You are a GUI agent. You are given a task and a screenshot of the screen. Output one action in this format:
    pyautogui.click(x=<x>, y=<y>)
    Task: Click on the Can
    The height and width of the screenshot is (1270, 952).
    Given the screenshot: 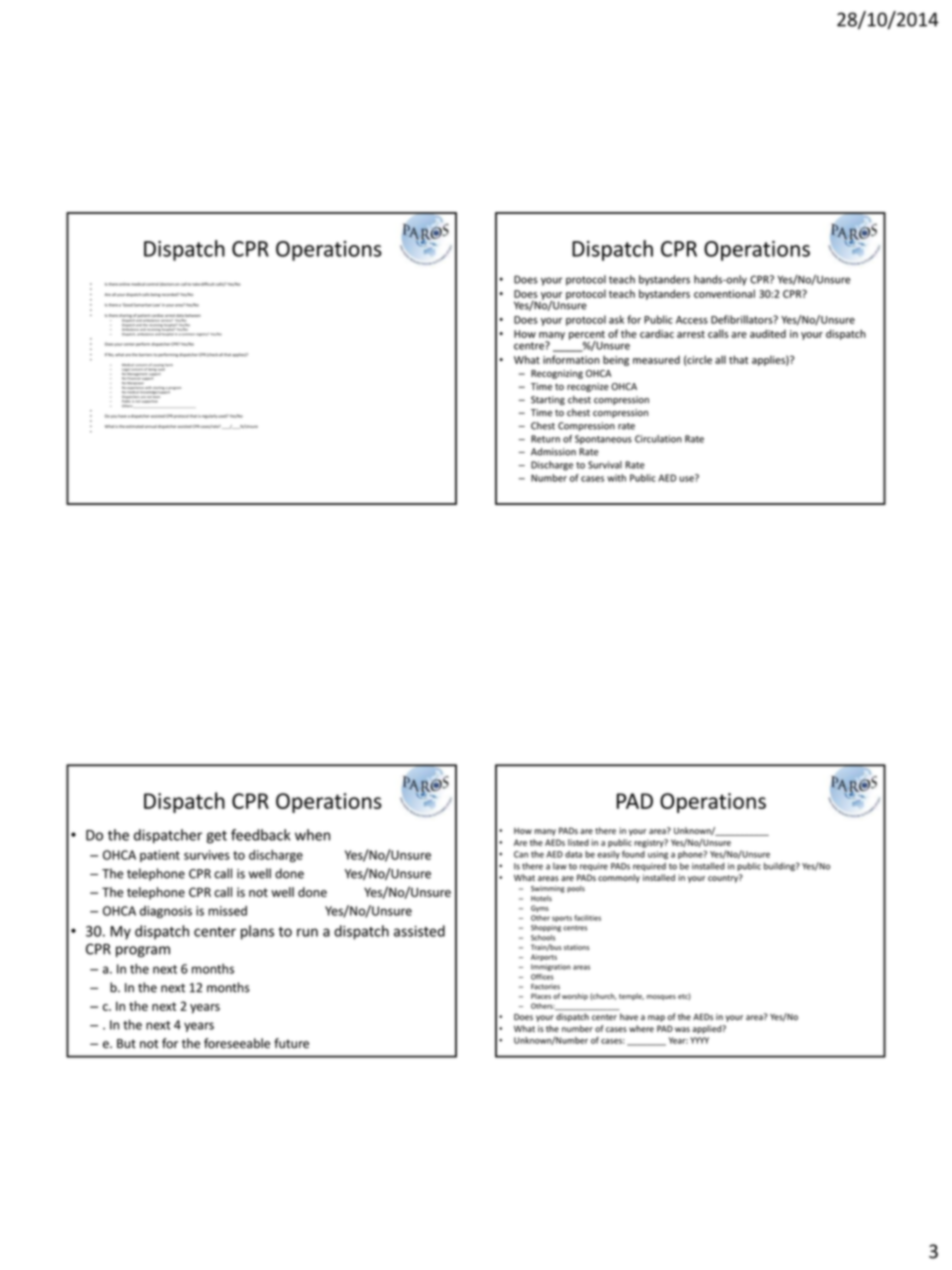 What is the action you would take?
    pyautogui.click(x=521, y=854)
